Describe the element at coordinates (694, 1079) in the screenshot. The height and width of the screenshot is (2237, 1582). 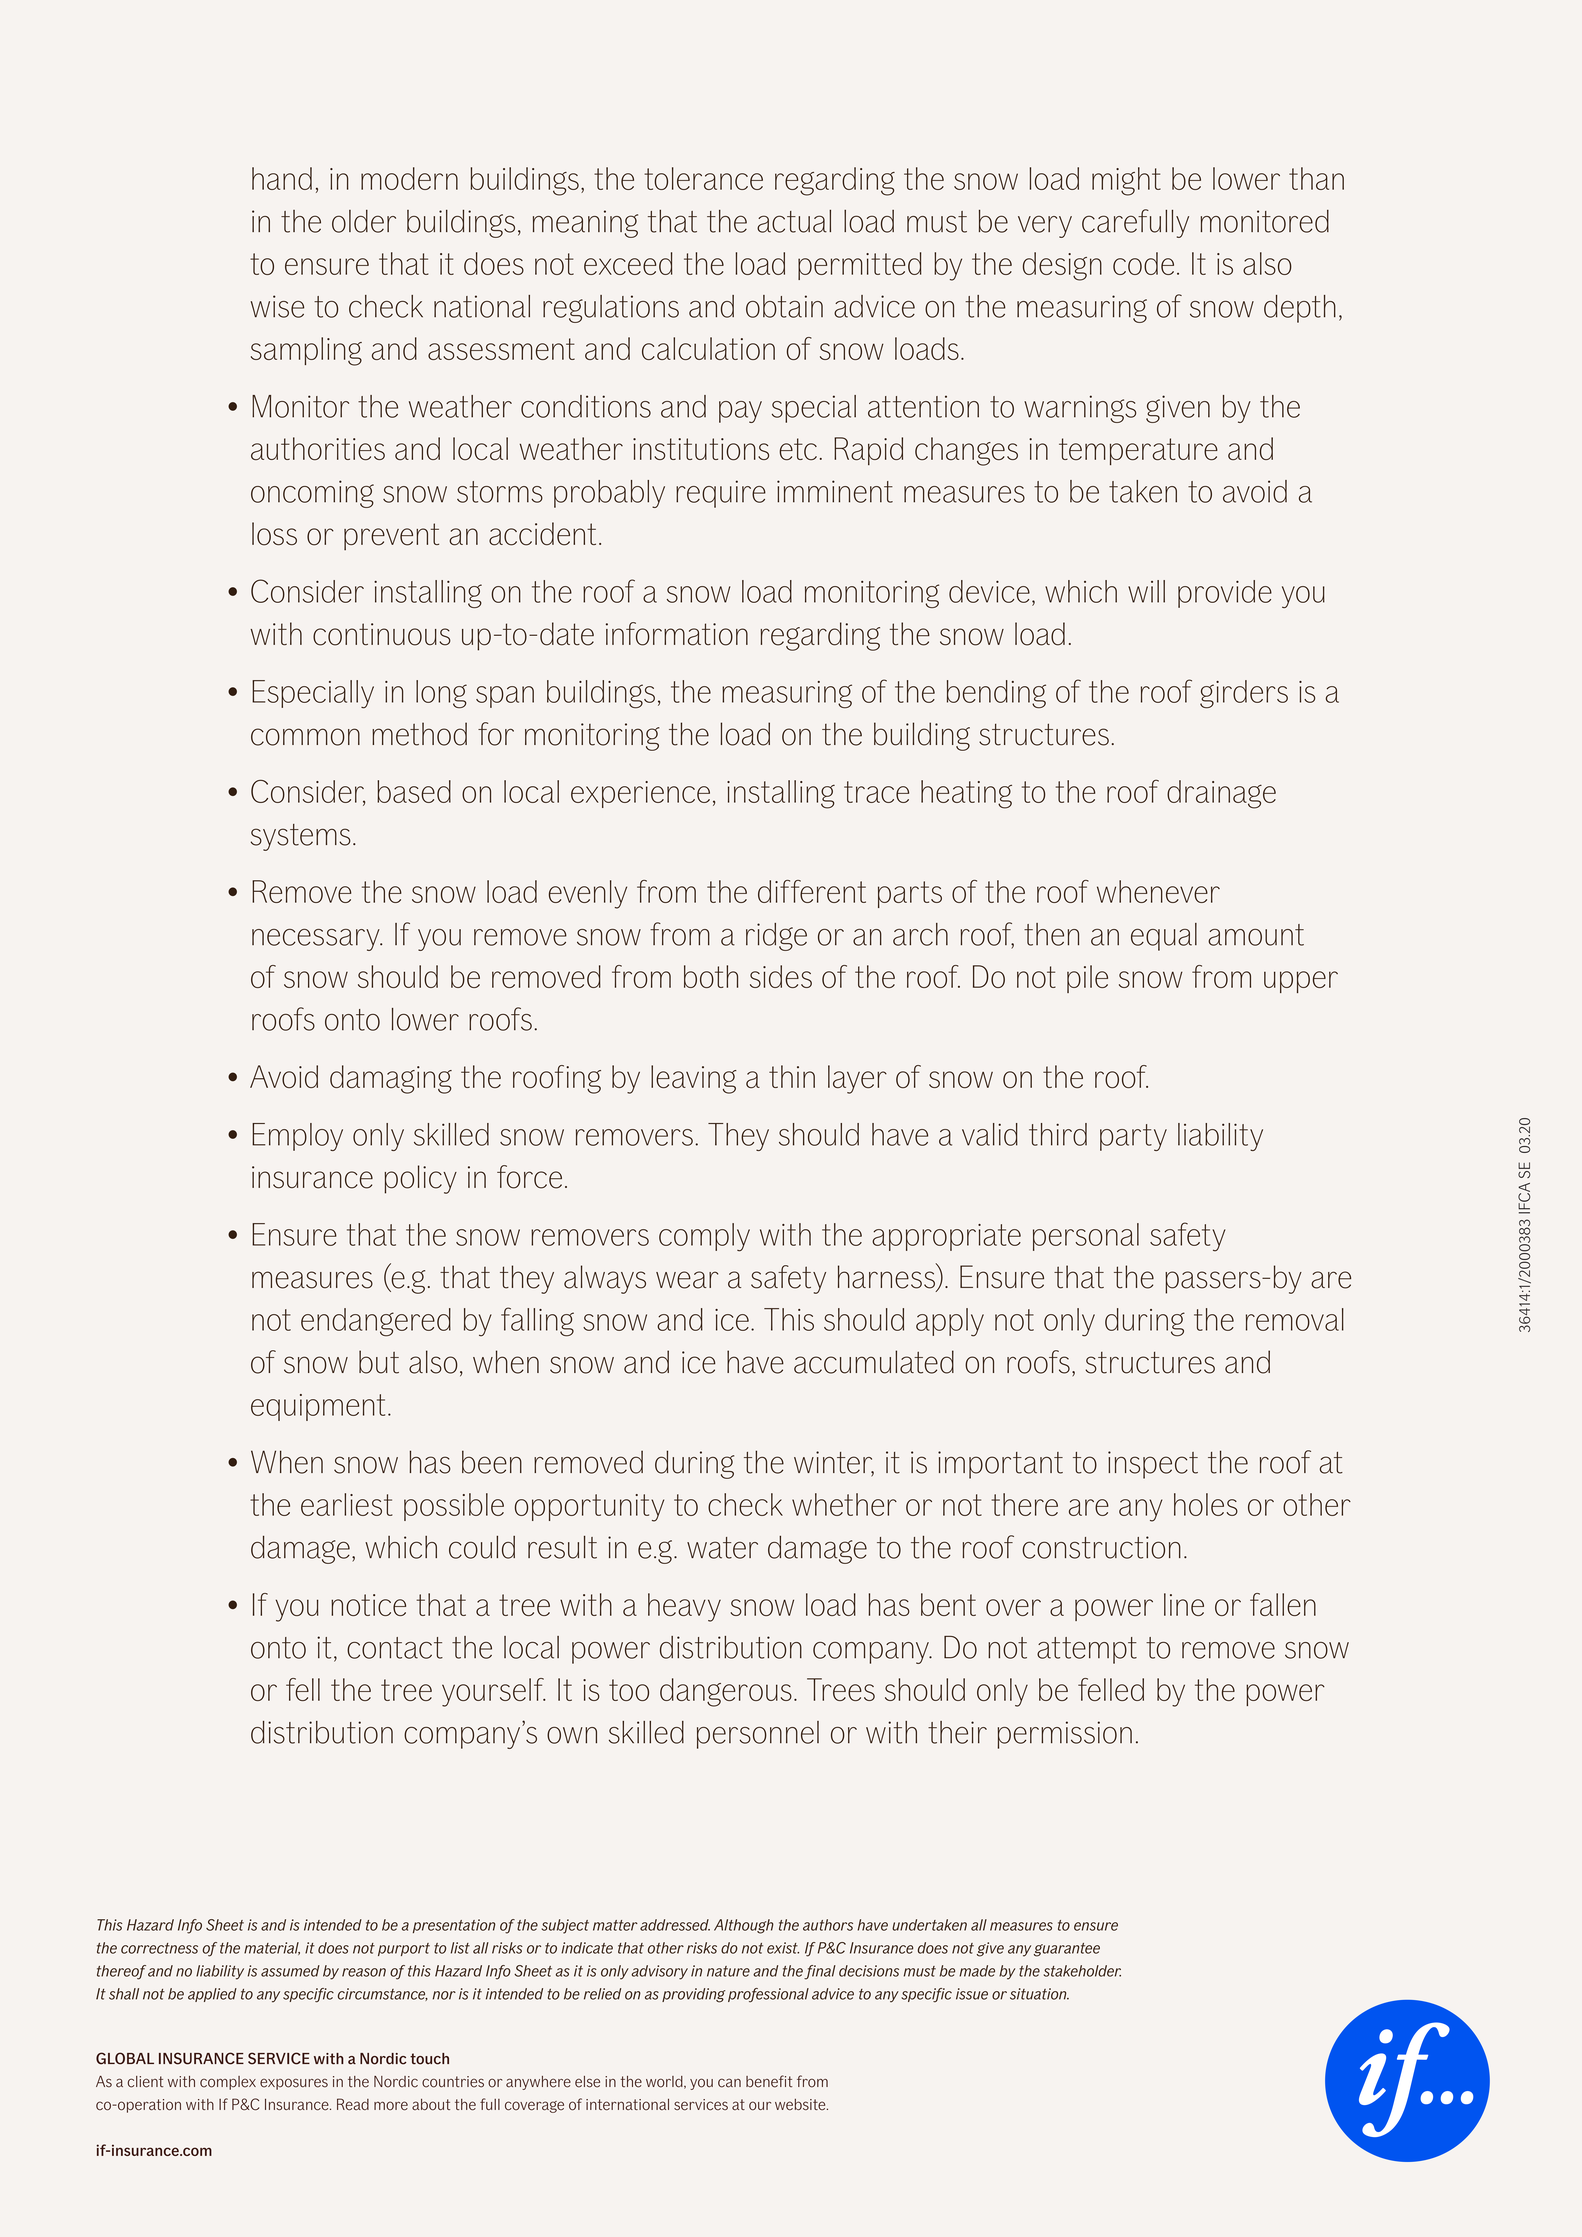
I see `leaving` at that location.
